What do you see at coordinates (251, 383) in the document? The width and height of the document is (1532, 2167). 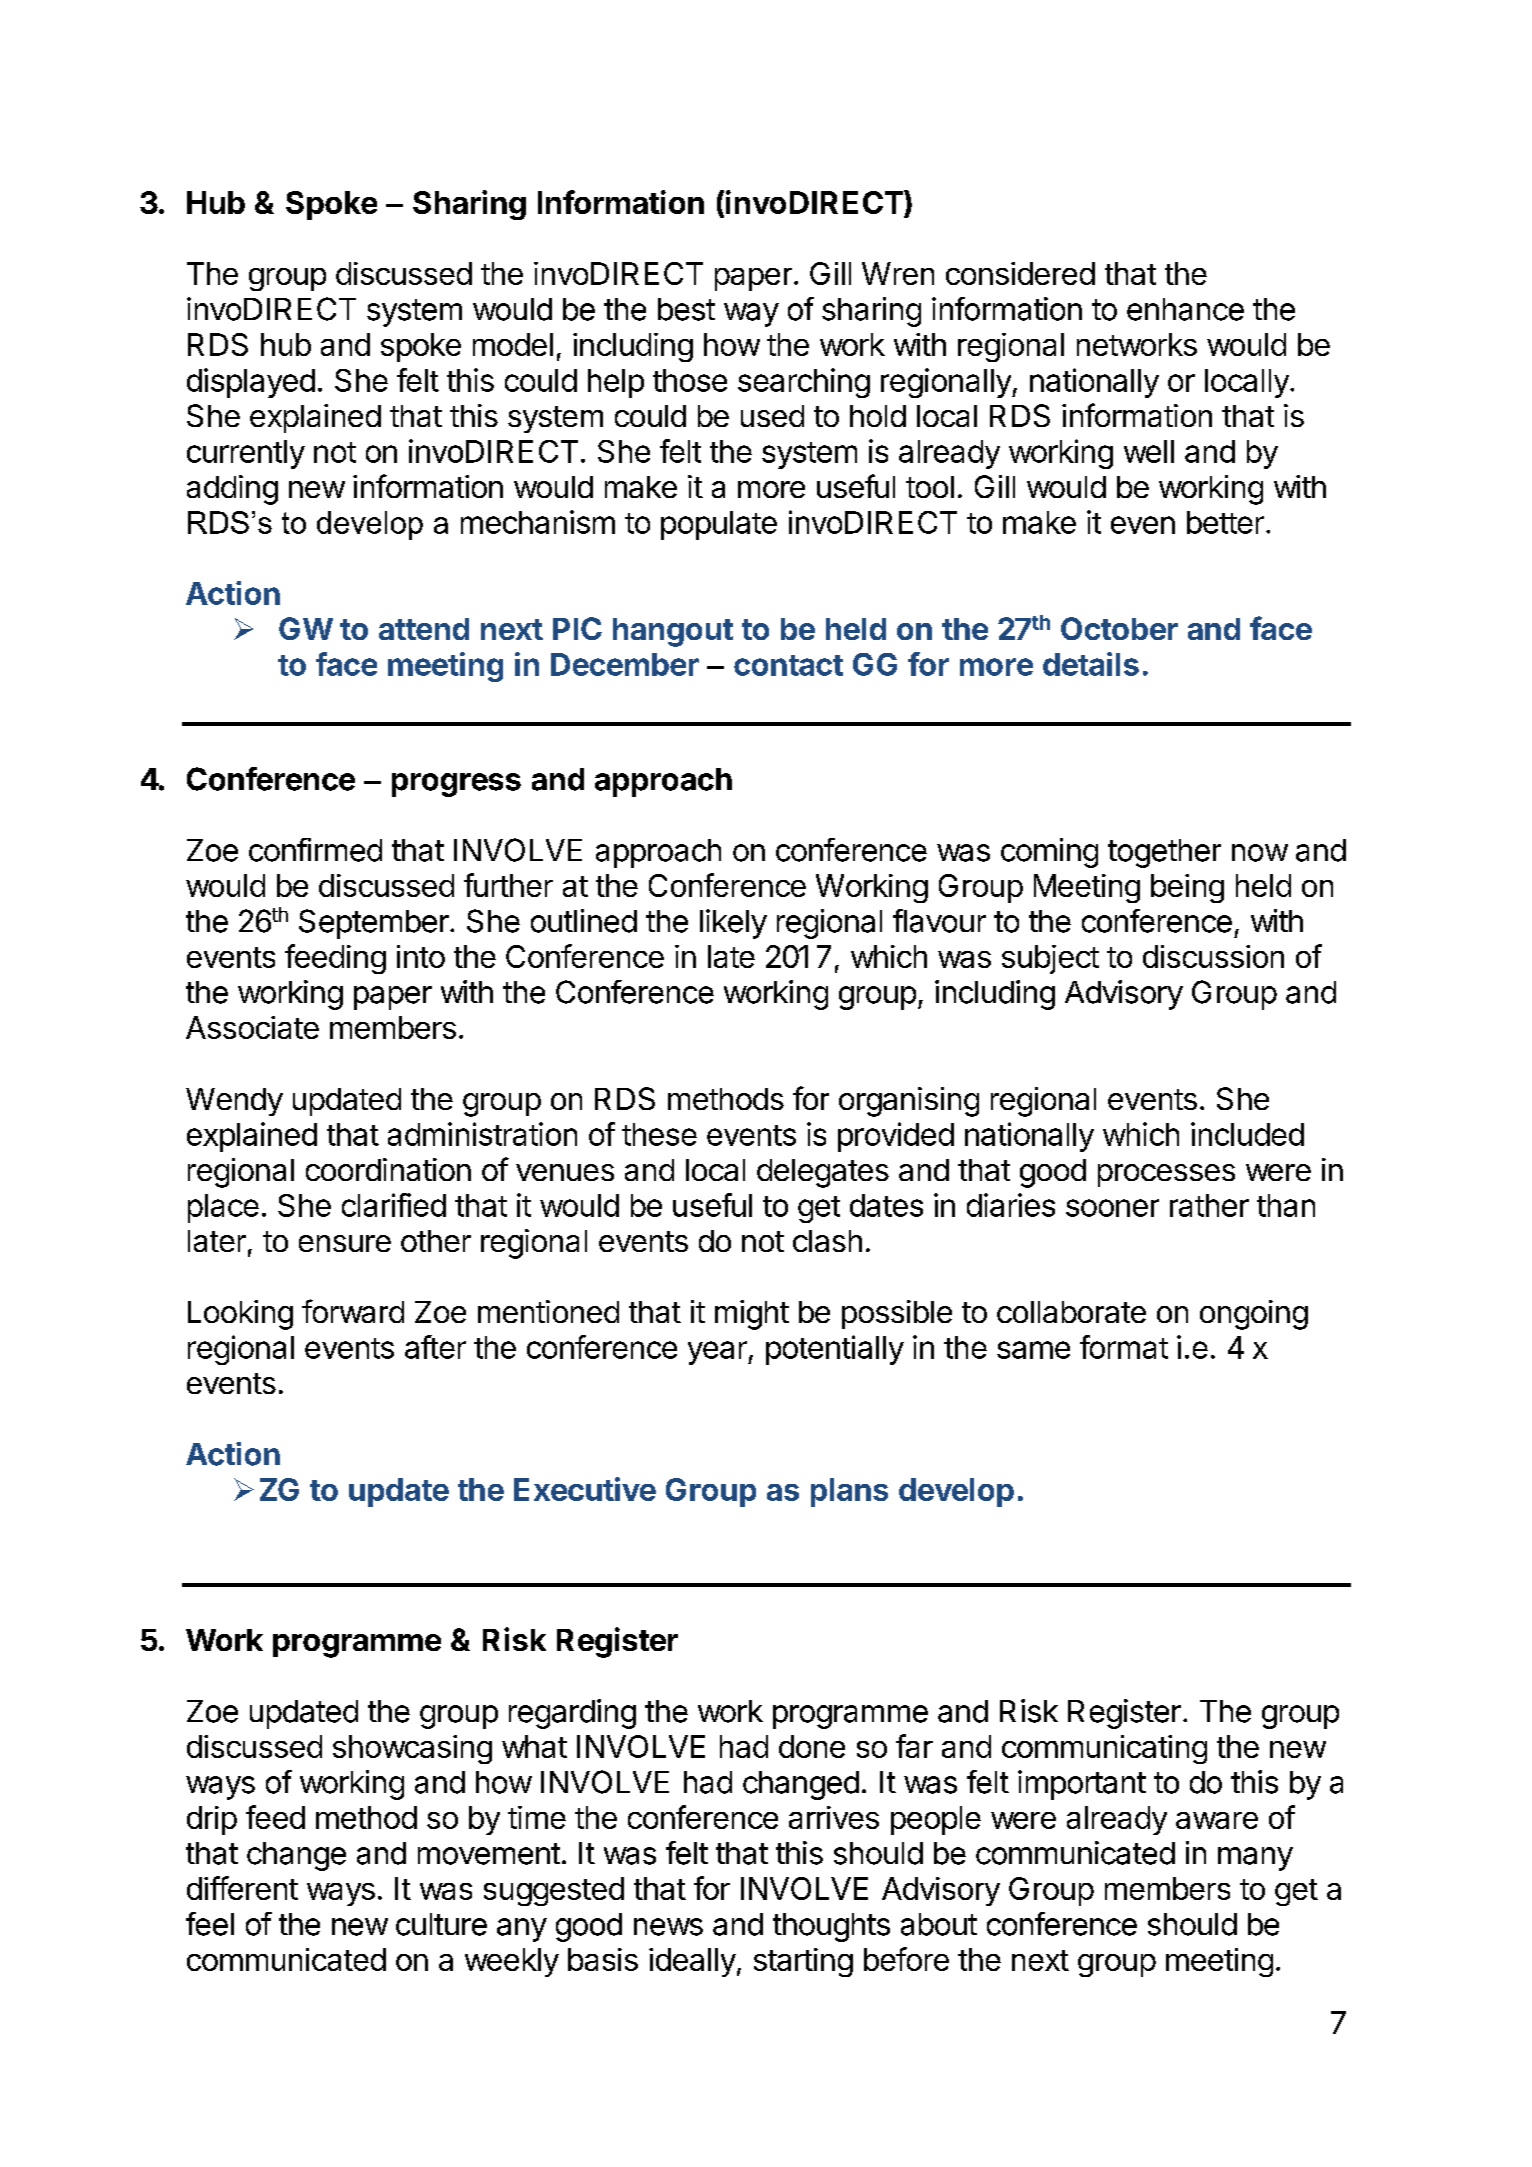 I see `displayed` at bounding box center [251, 383].
